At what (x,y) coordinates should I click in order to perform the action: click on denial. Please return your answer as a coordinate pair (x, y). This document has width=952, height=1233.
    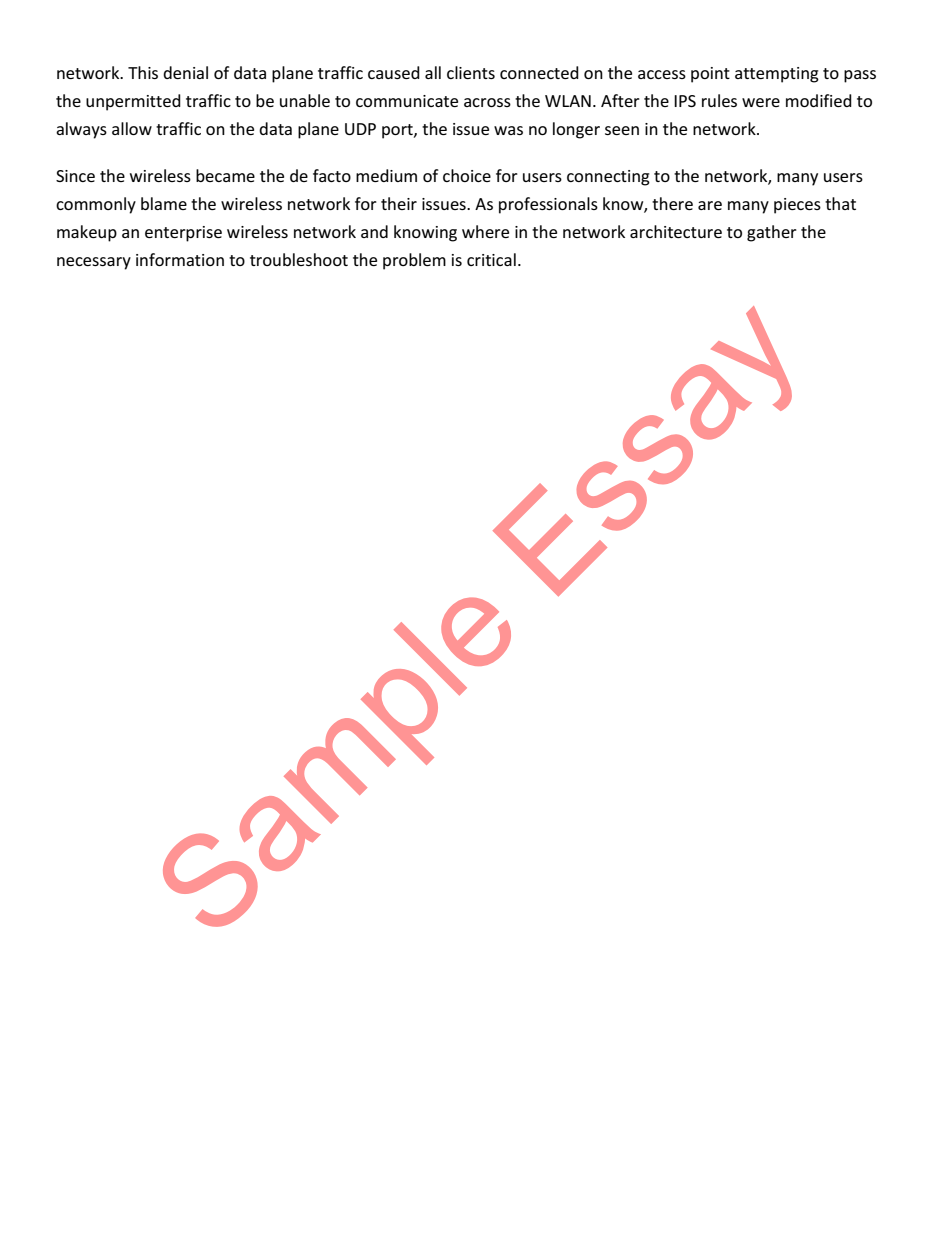
    Looking at the image, I should click on (185, 72).
